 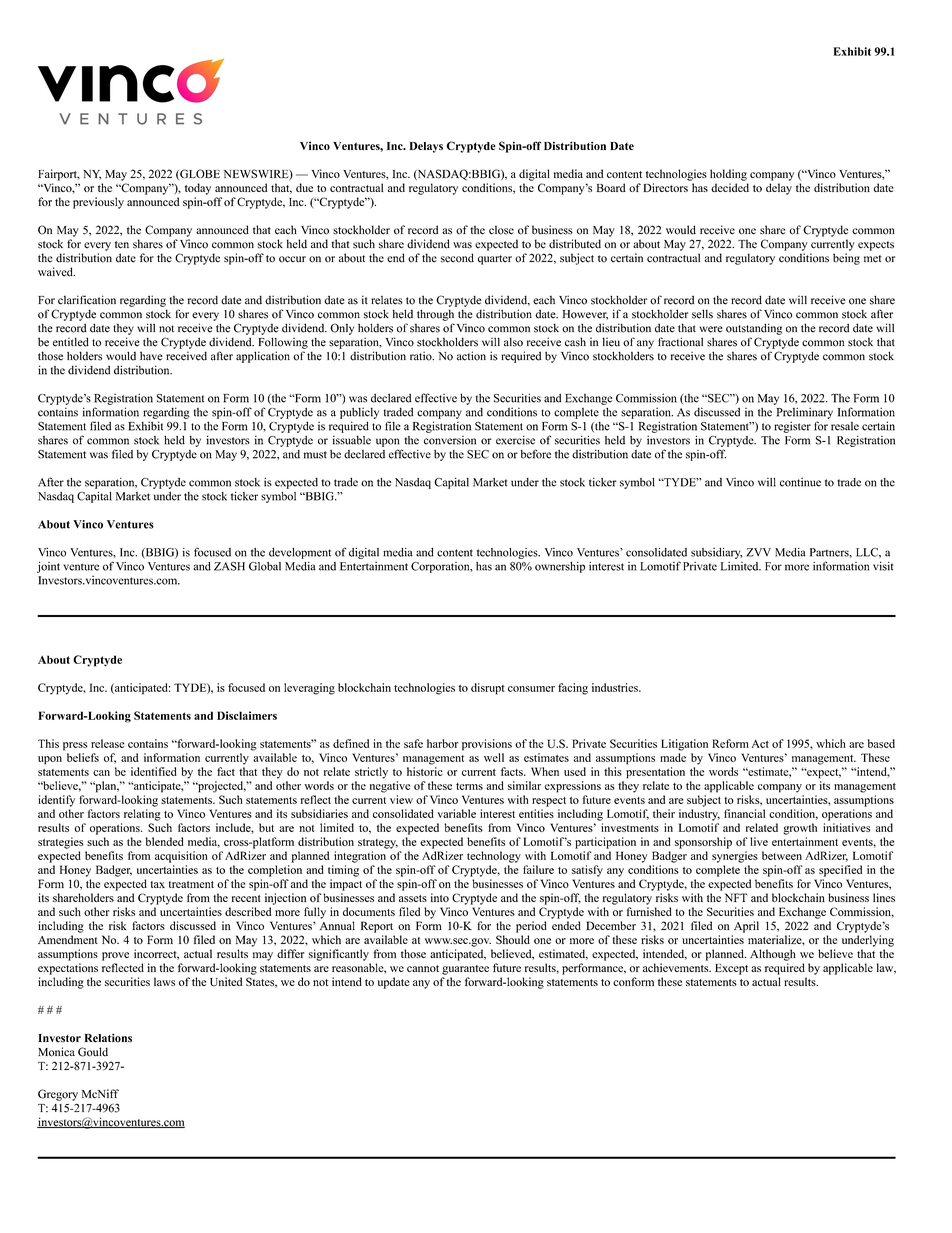 I want to click on close, so click(x=501, y=230).
